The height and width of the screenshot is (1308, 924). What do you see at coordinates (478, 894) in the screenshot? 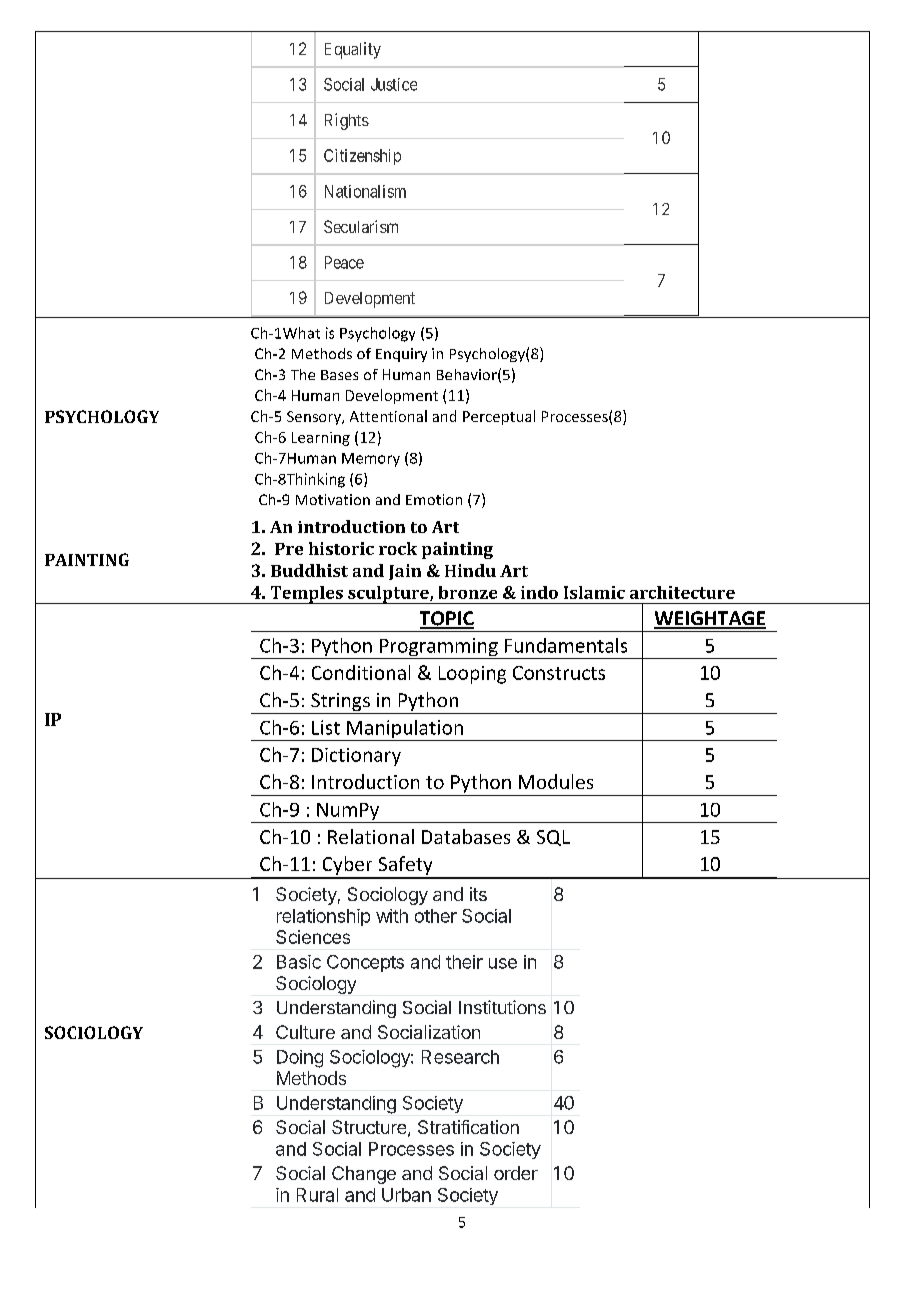
I see `its` at bounding box center [478, 894].
